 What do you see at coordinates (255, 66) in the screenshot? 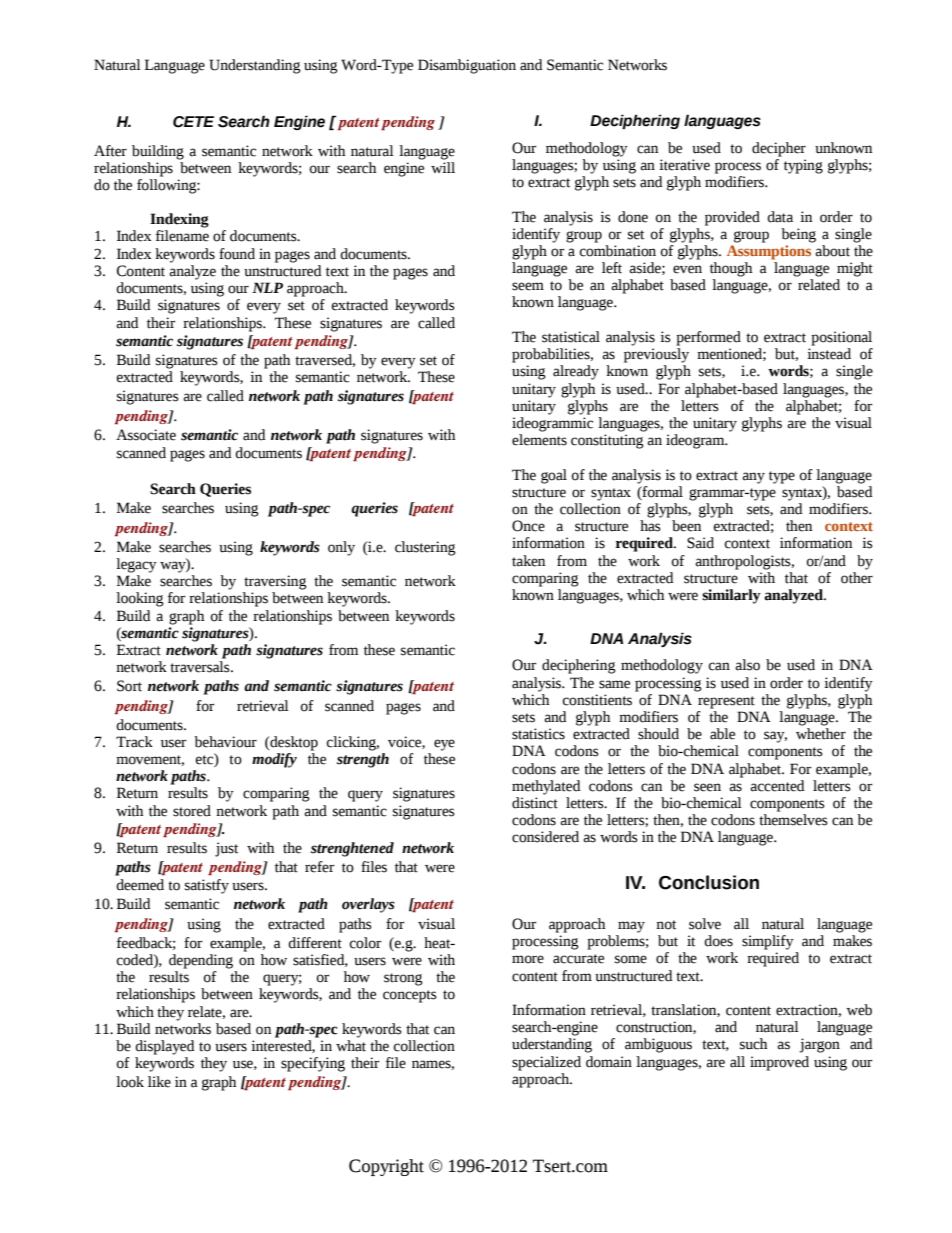
I see `Understanding` at bounding box center [255, 66].
